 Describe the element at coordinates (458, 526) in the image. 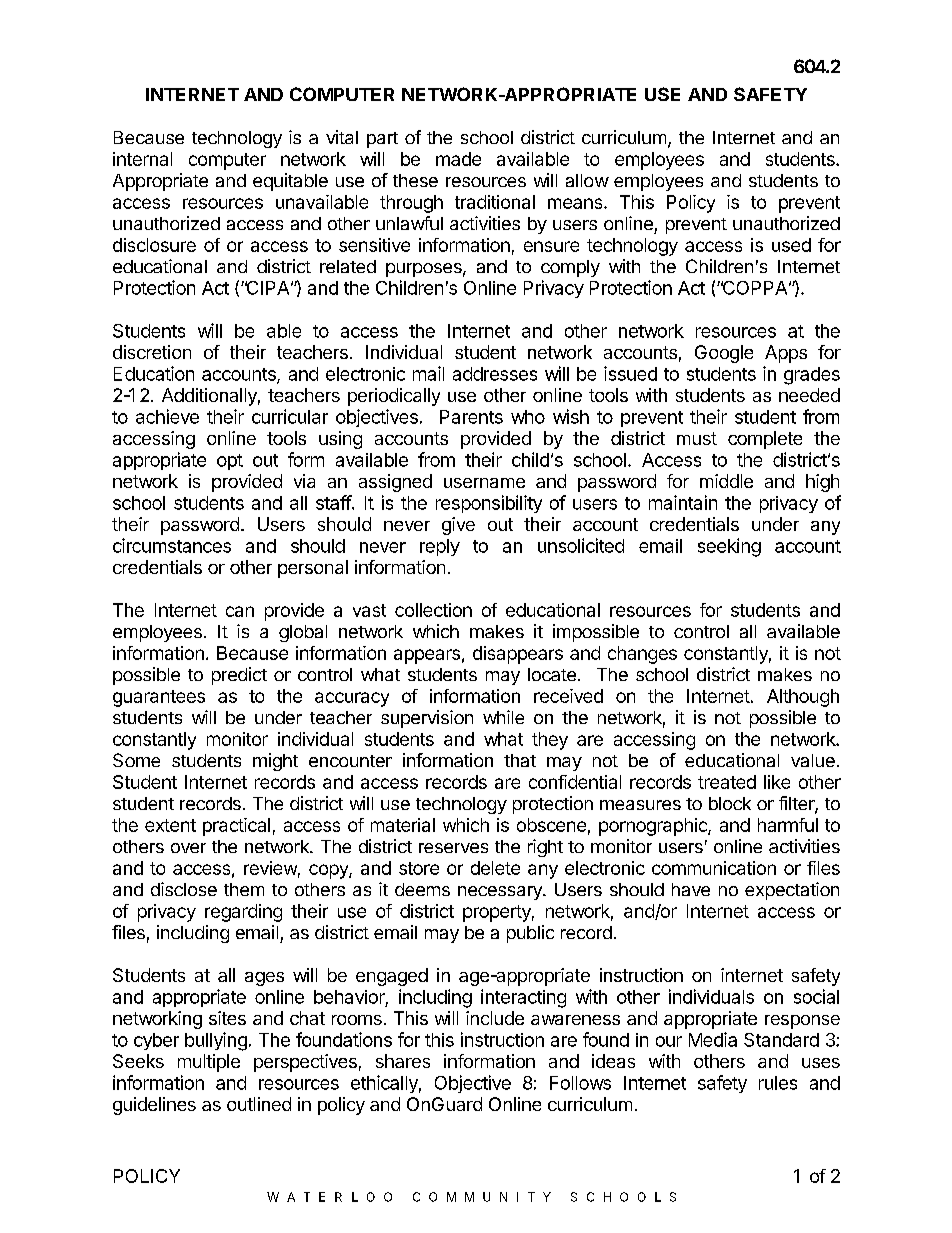

I see `give` at that location.
